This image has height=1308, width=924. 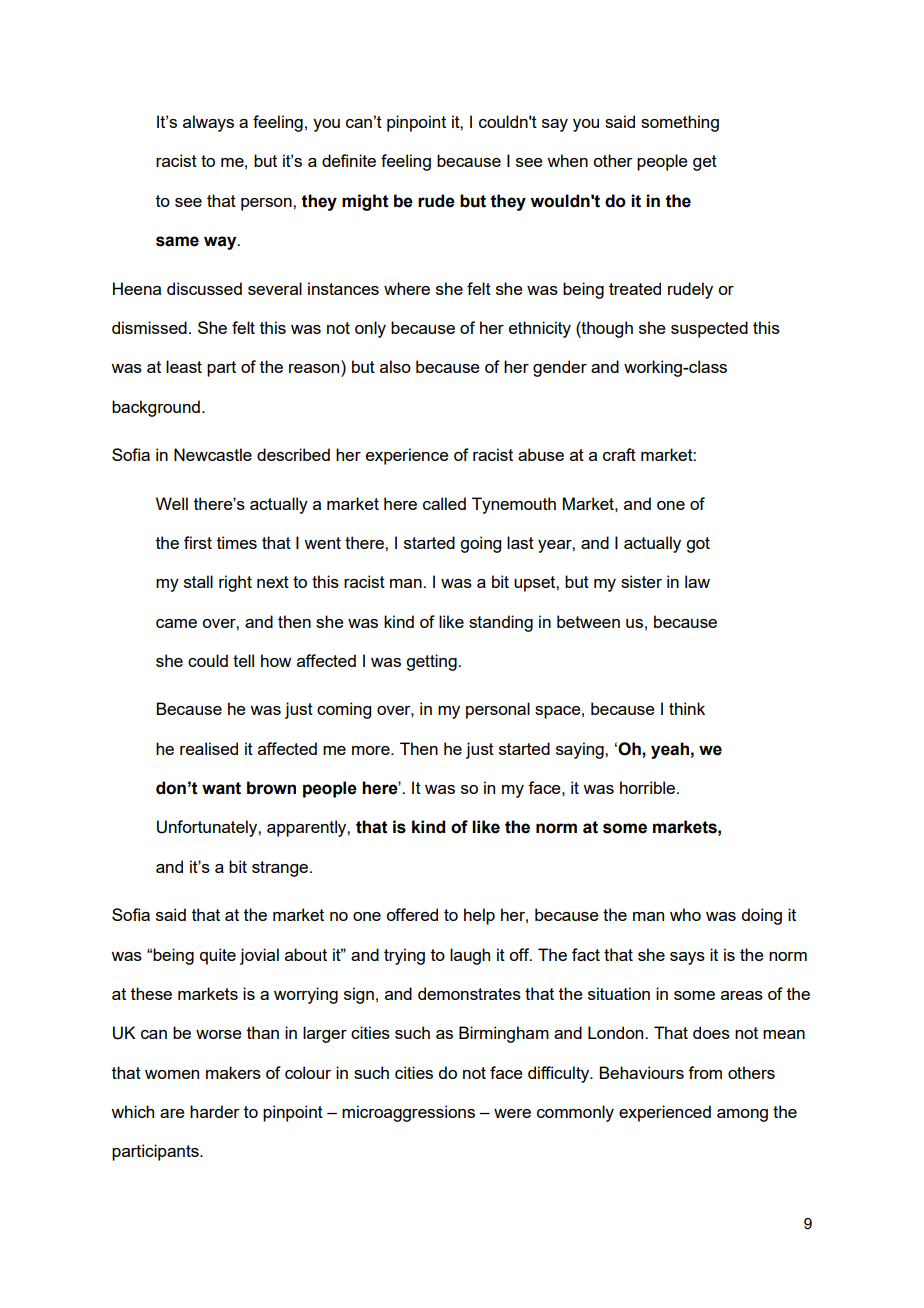 What do you see at coordinates (697, 581) in the image?
I see `law` at bounding box center [697, 581].
